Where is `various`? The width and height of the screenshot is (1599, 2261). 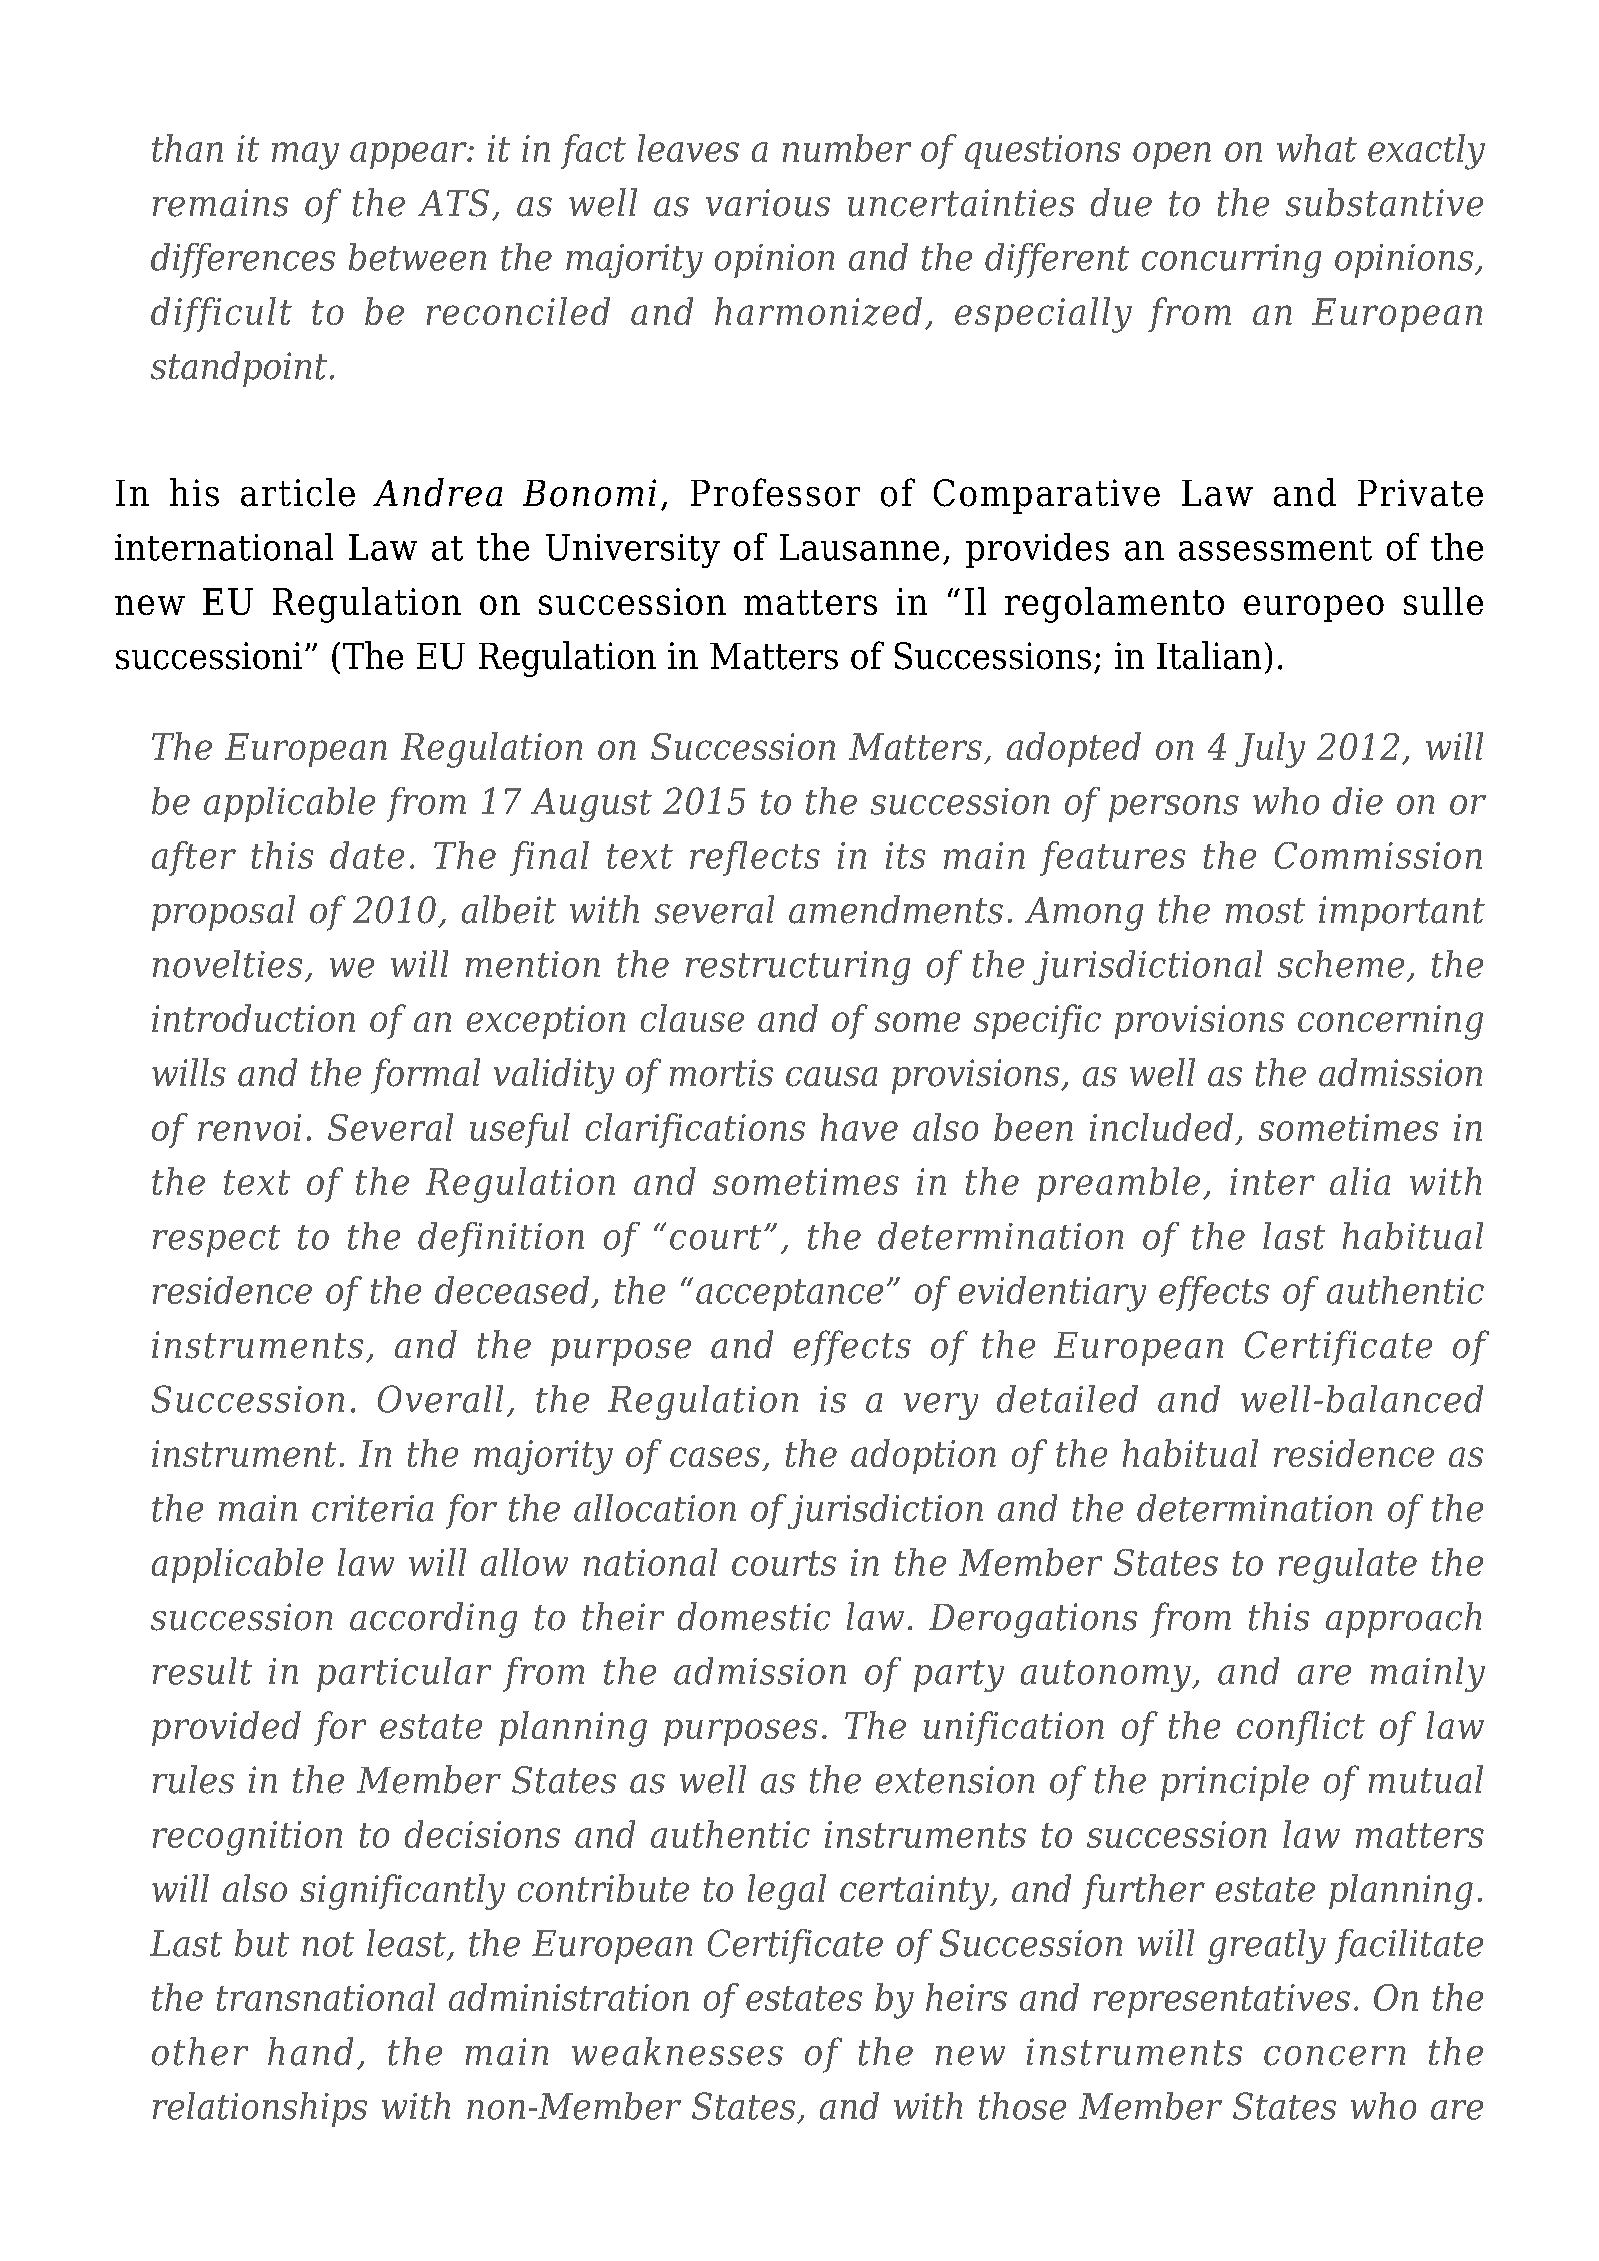 various is located at coordinates (768, 203).
